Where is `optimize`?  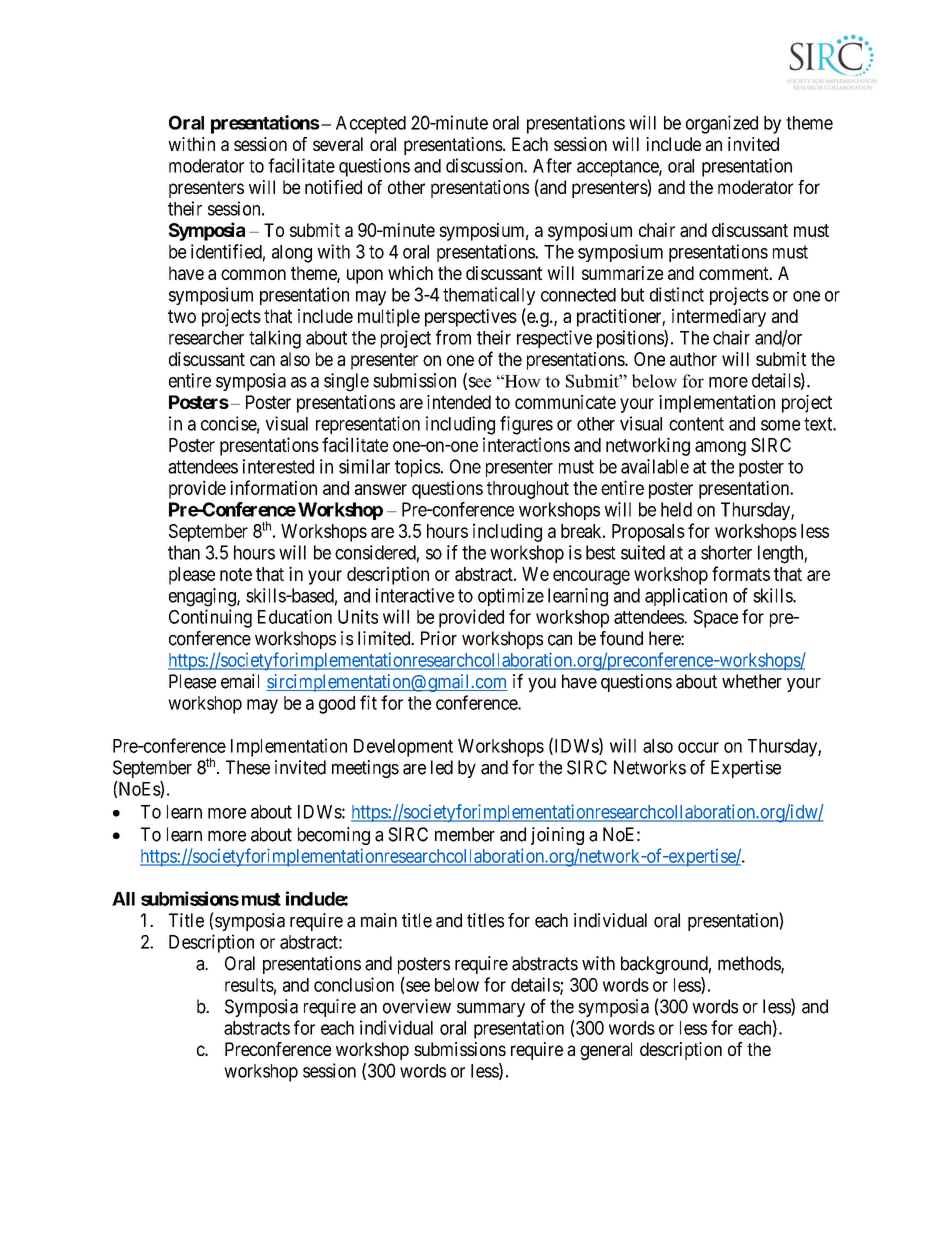
optimize is located at coordinates (511, 597).
